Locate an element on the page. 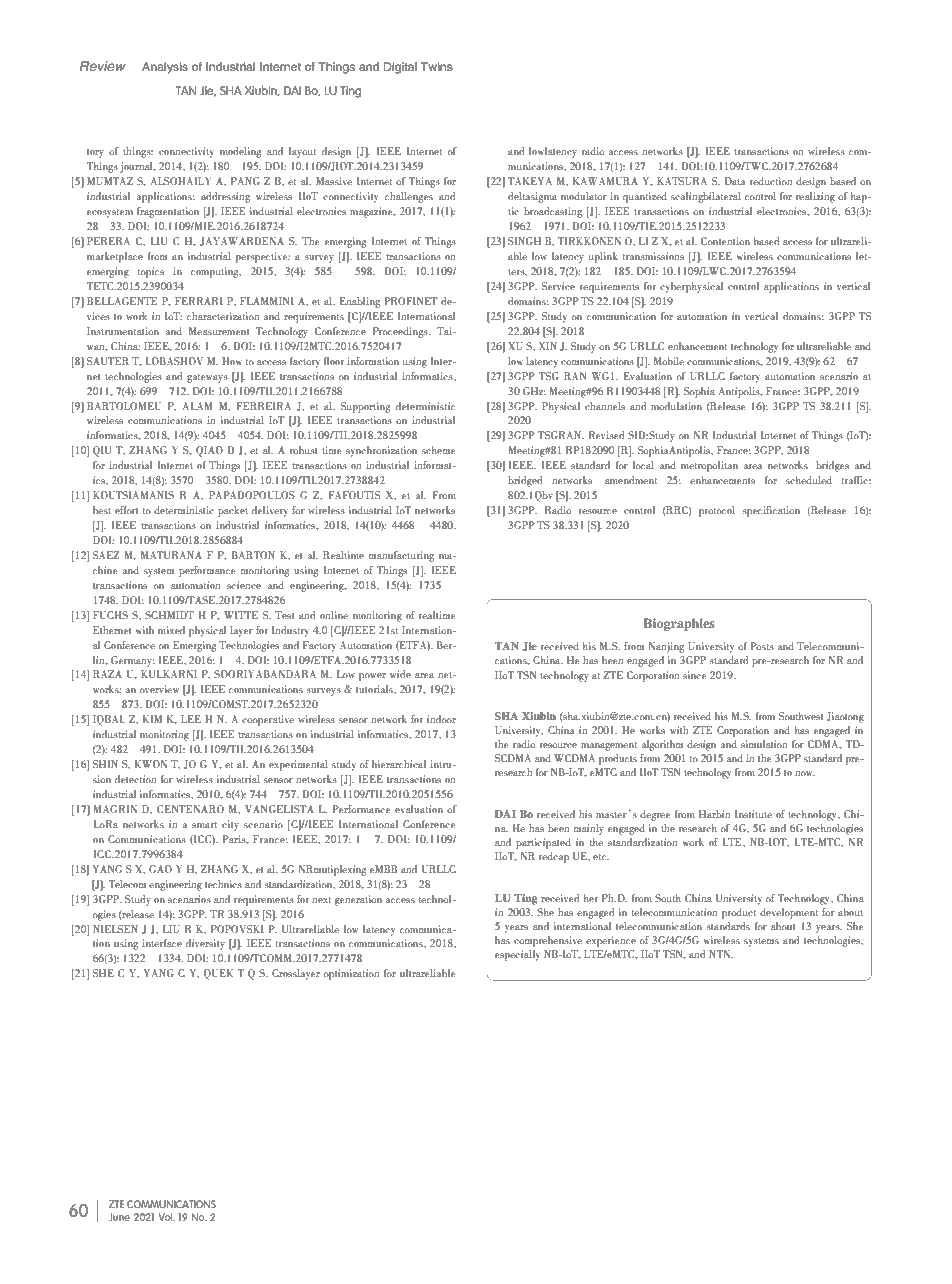 Image resolution: width=952 pixels, height=1284 pixels. especially is located at coordinates (517, 955).
